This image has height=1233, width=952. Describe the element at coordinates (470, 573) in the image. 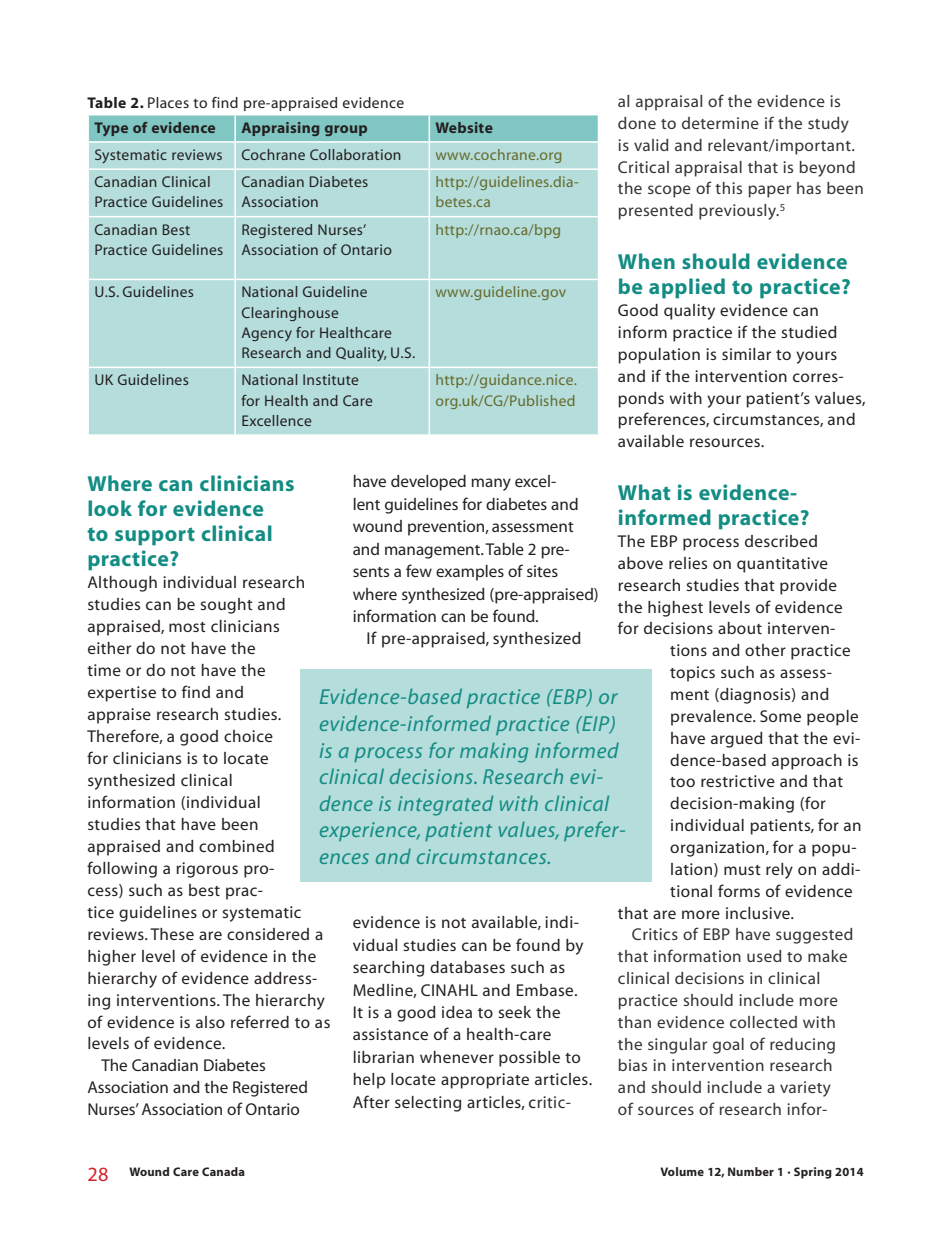

I see `examples` at that location.
